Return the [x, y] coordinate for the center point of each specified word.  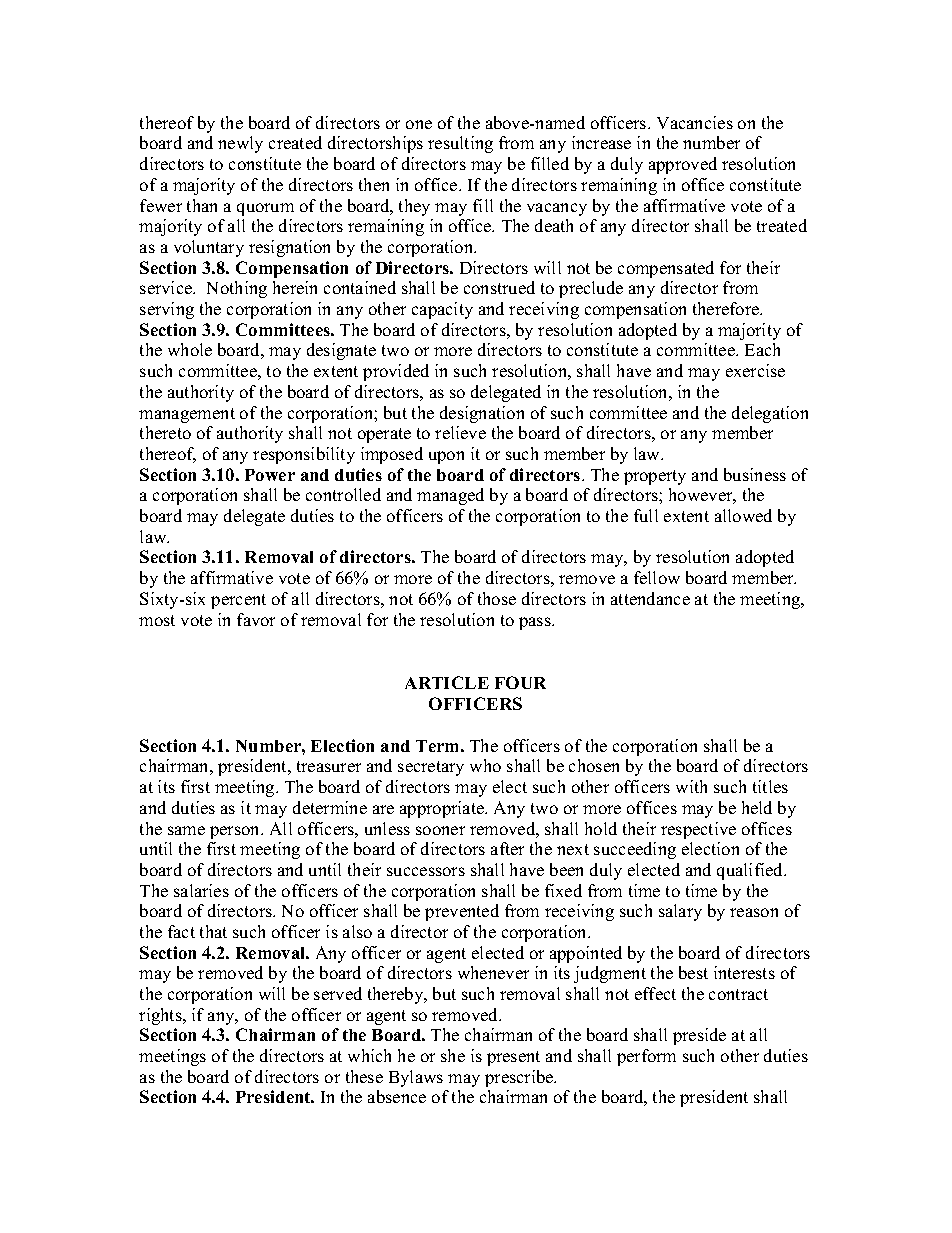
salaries [201, 890]
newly [240, 144]
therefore [727, 308]
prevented [462, 912]
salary [680, 912]
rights [161, 1016]
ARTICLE [447, 682]
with [691, 786]
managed [450, 496]
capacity [442, 310]
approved [683, 165]
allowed [743, 515]
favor [256, 619]
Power [270, 475]
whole [190, 349]
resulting [460, 144]
